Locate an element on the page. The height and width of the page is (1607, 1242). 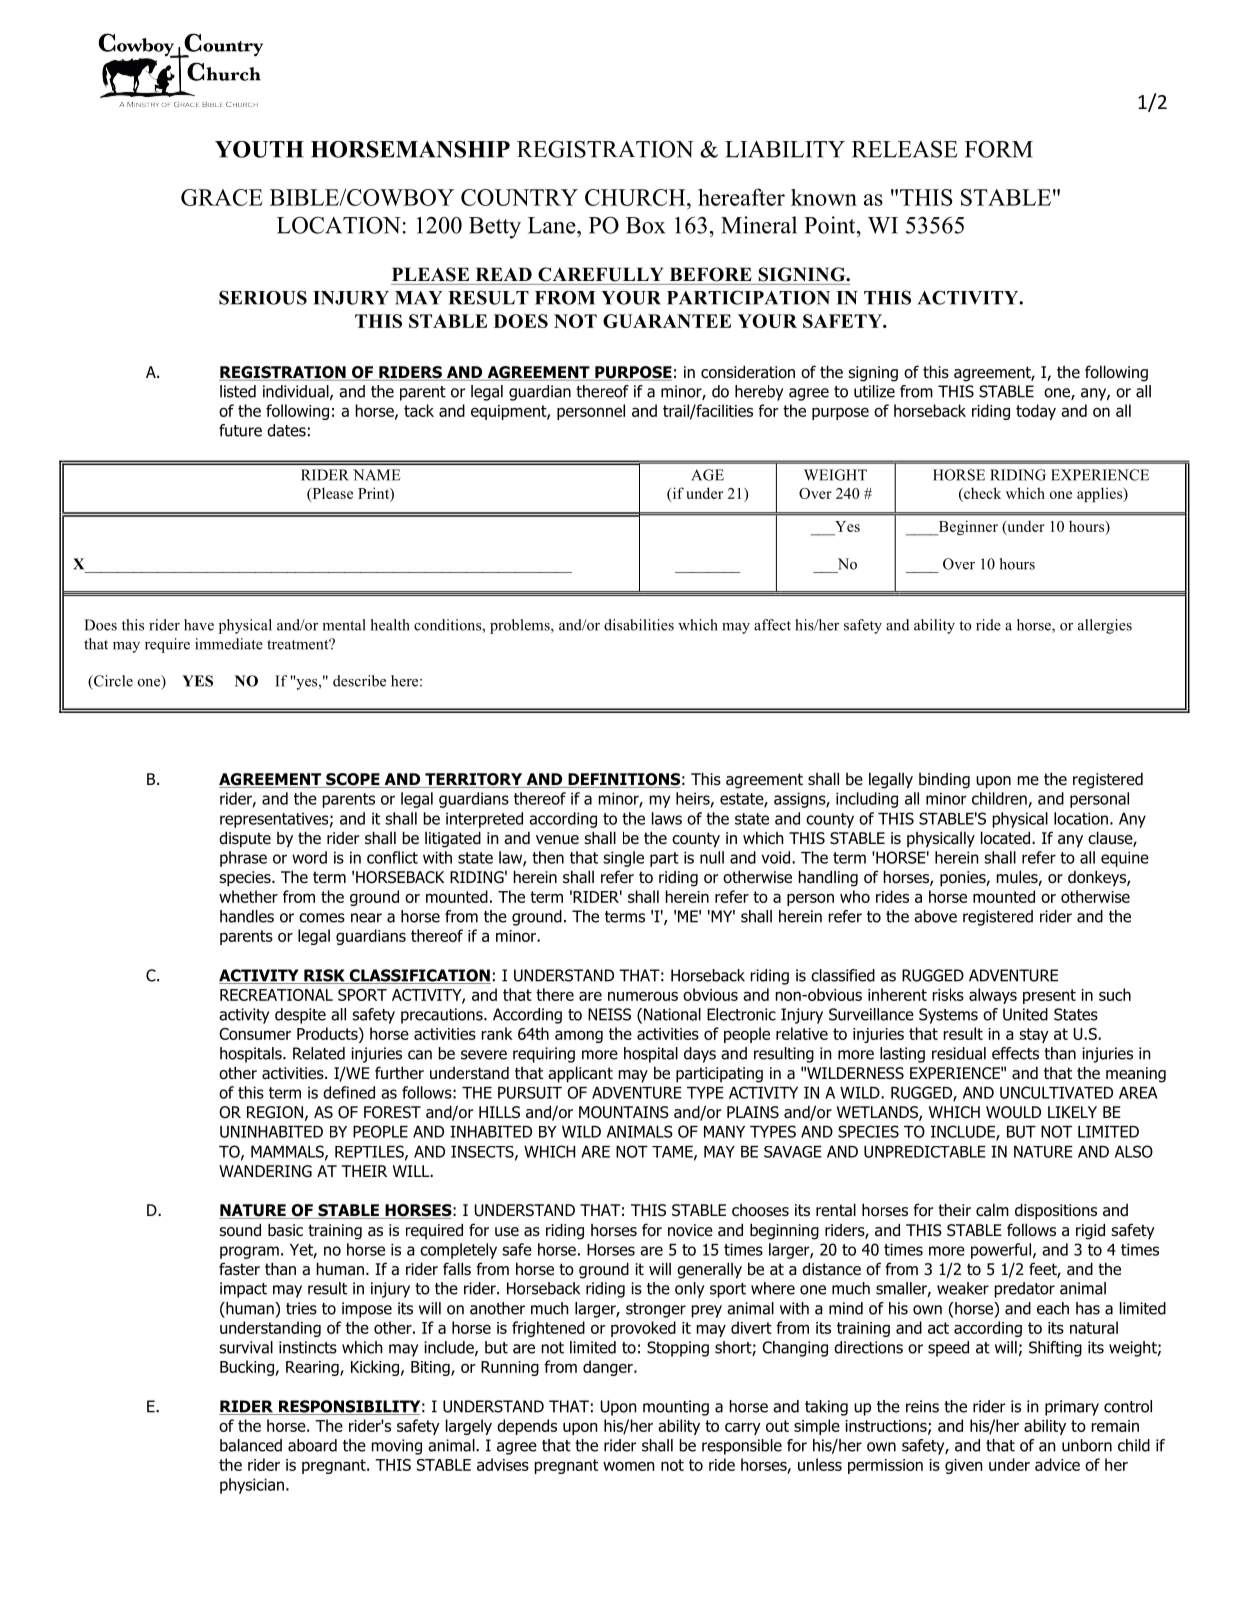
women is located at coordinates (629, 1466).
